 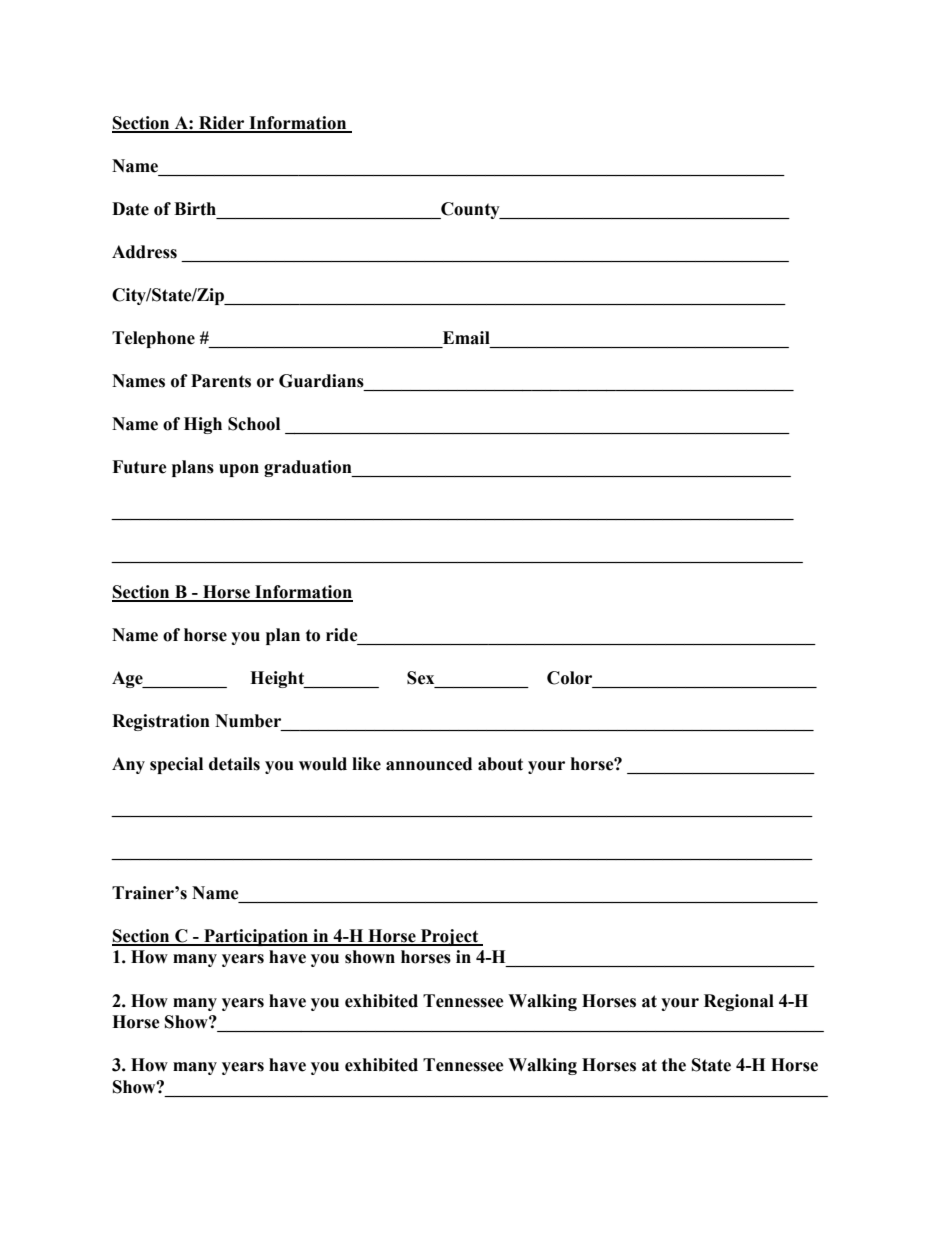 What do you see at coordinates (674, 1065) in the image?
I see `the` at bounding box center [674, 1065].
